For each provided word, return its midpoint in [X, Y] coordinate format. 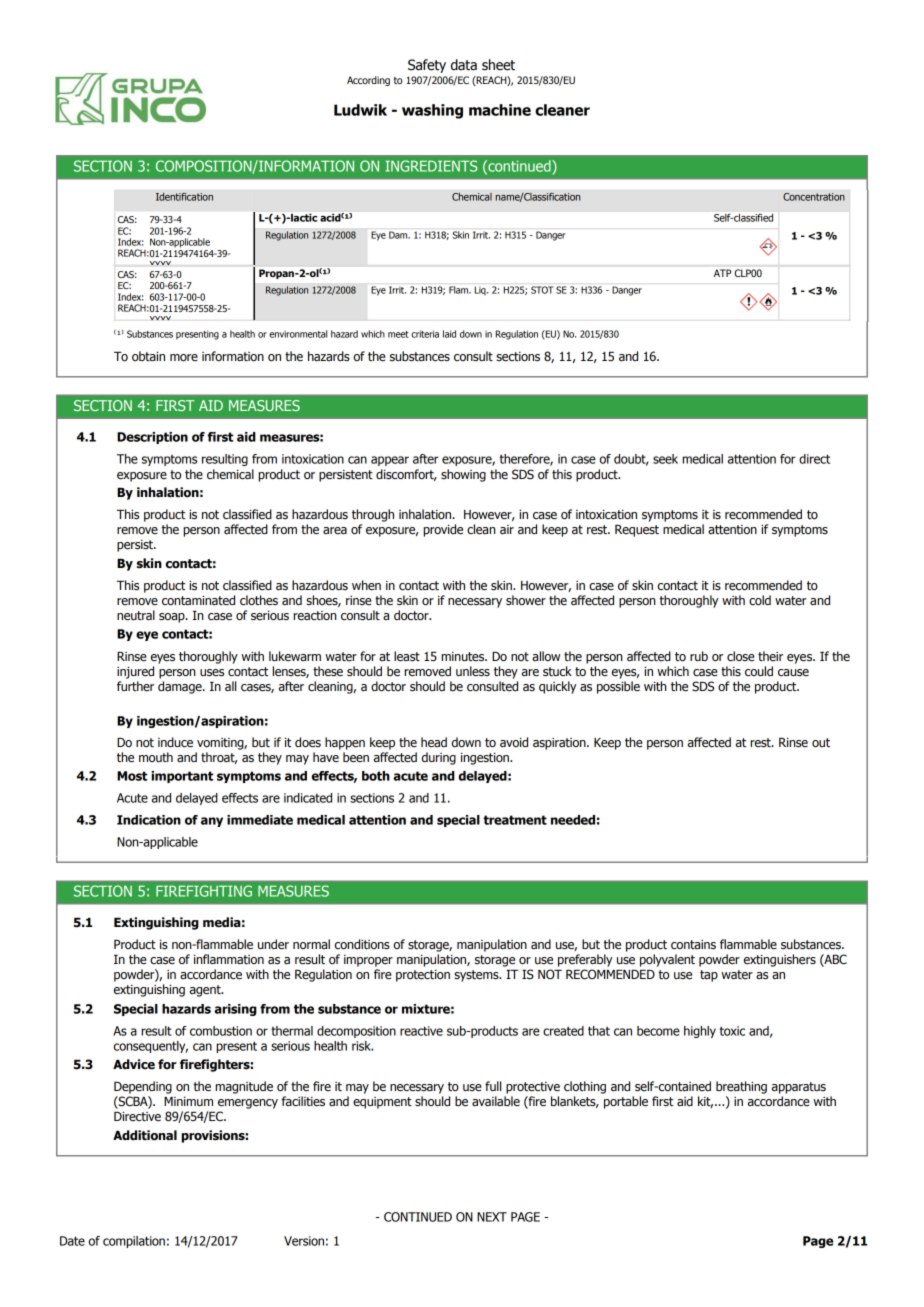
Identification [184, 197]
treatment [515, 820]
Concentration [814, 197]
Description [152, 438]
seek [665, 459]
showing [463, 475]
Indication [149, 820]
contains [693, 945]
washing [432, 111]
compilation [134, 1242]
